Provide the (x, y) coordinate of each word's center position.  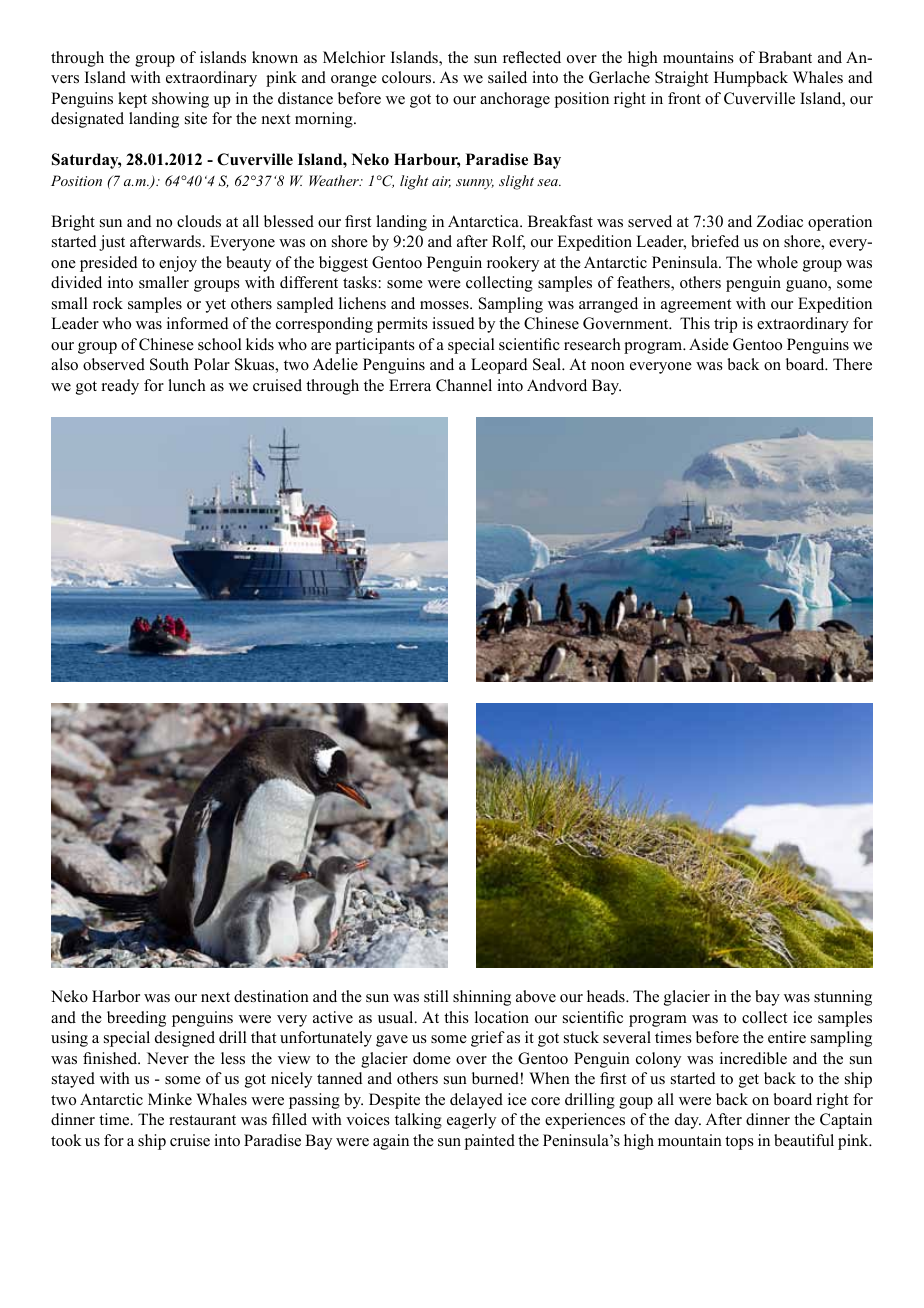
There (852, 364)
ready (120, 387)
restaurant (202, 1120)
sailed (507, 77)
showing (180, 100)
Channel (464, 385)
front (684, 98)
